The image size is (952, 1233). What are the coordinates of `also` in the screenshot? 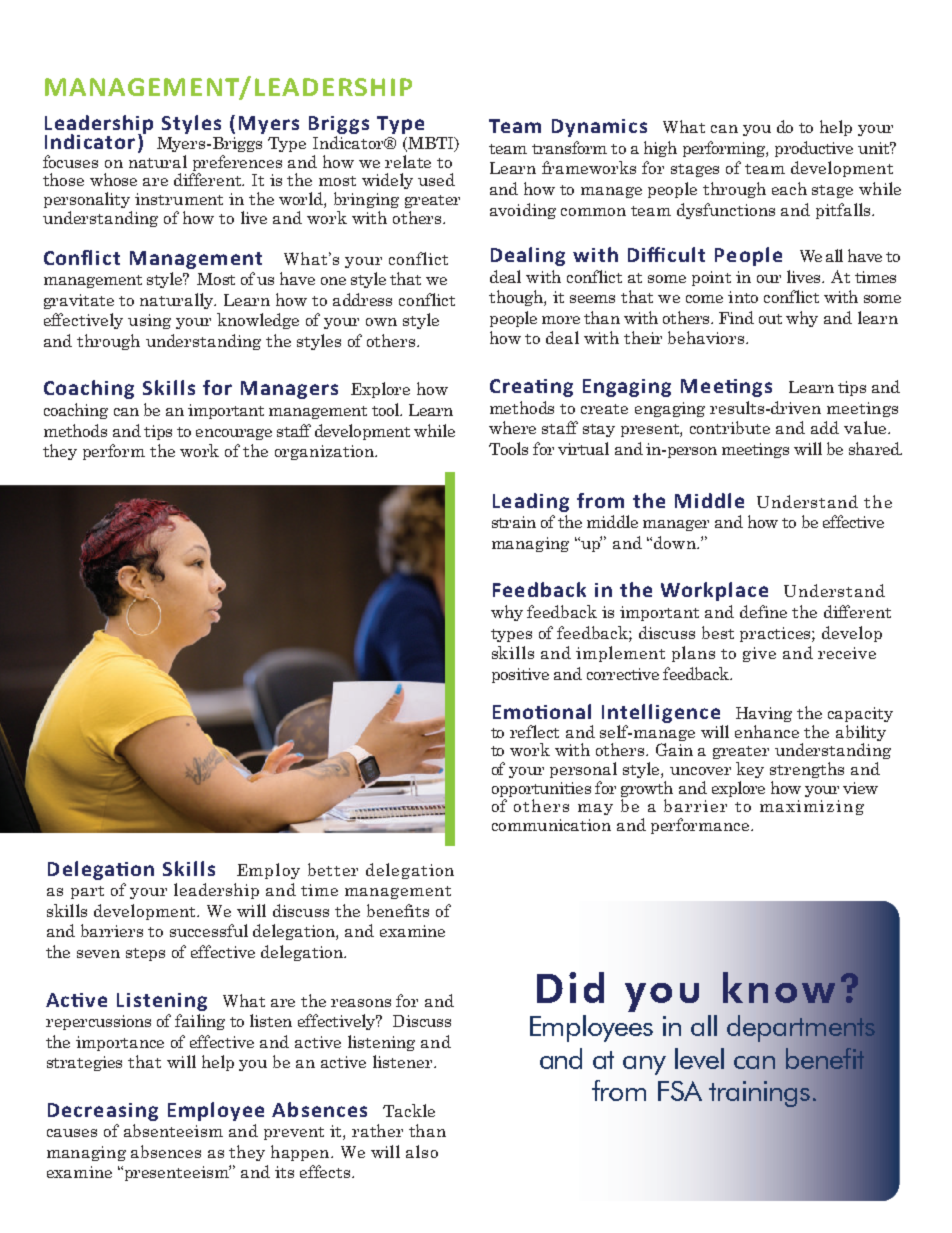 It's located at (422, 1151).
